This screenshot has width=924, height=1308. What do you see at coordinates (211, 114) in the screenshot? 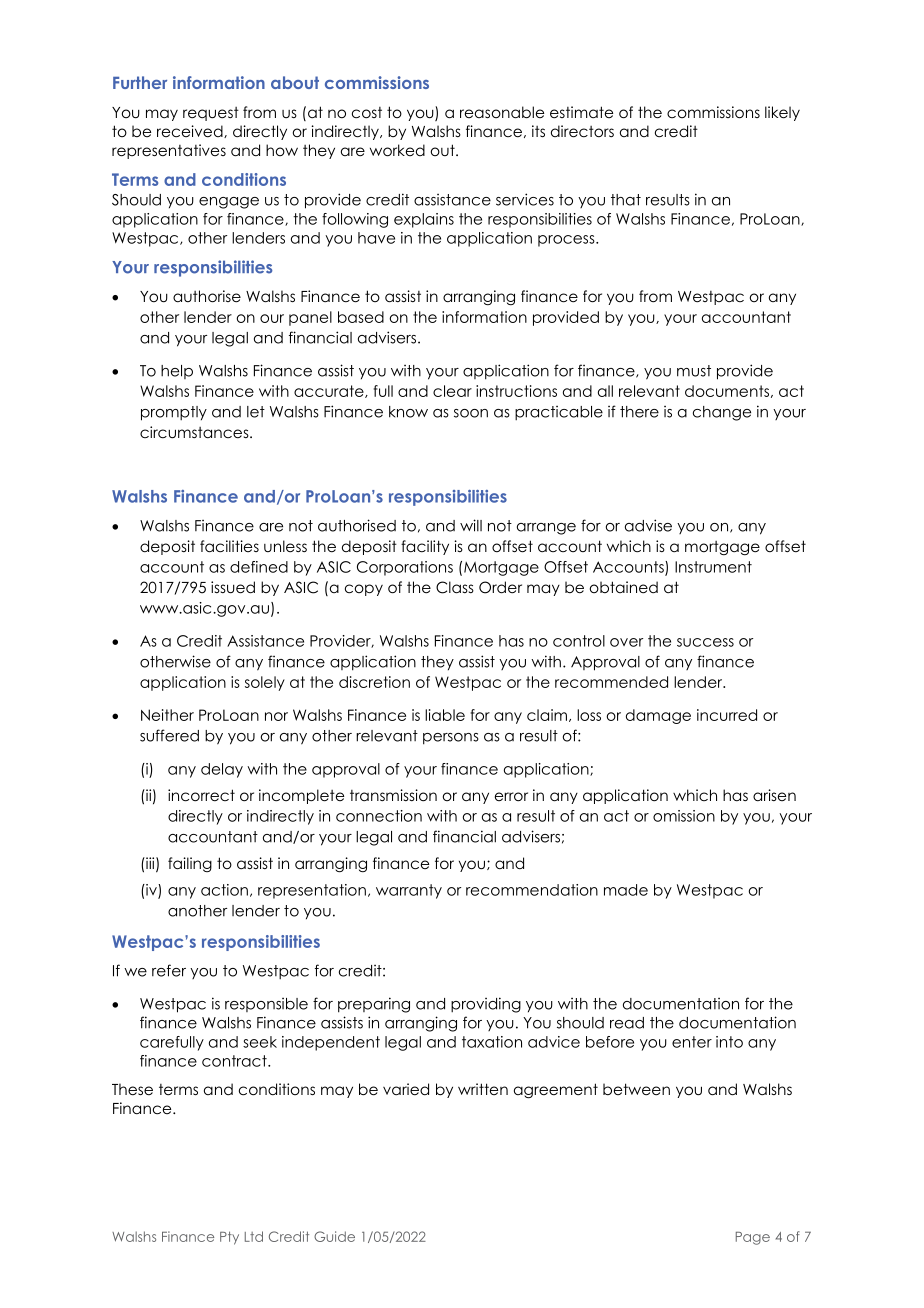
I see `request` at bounding box center [211, 114].
